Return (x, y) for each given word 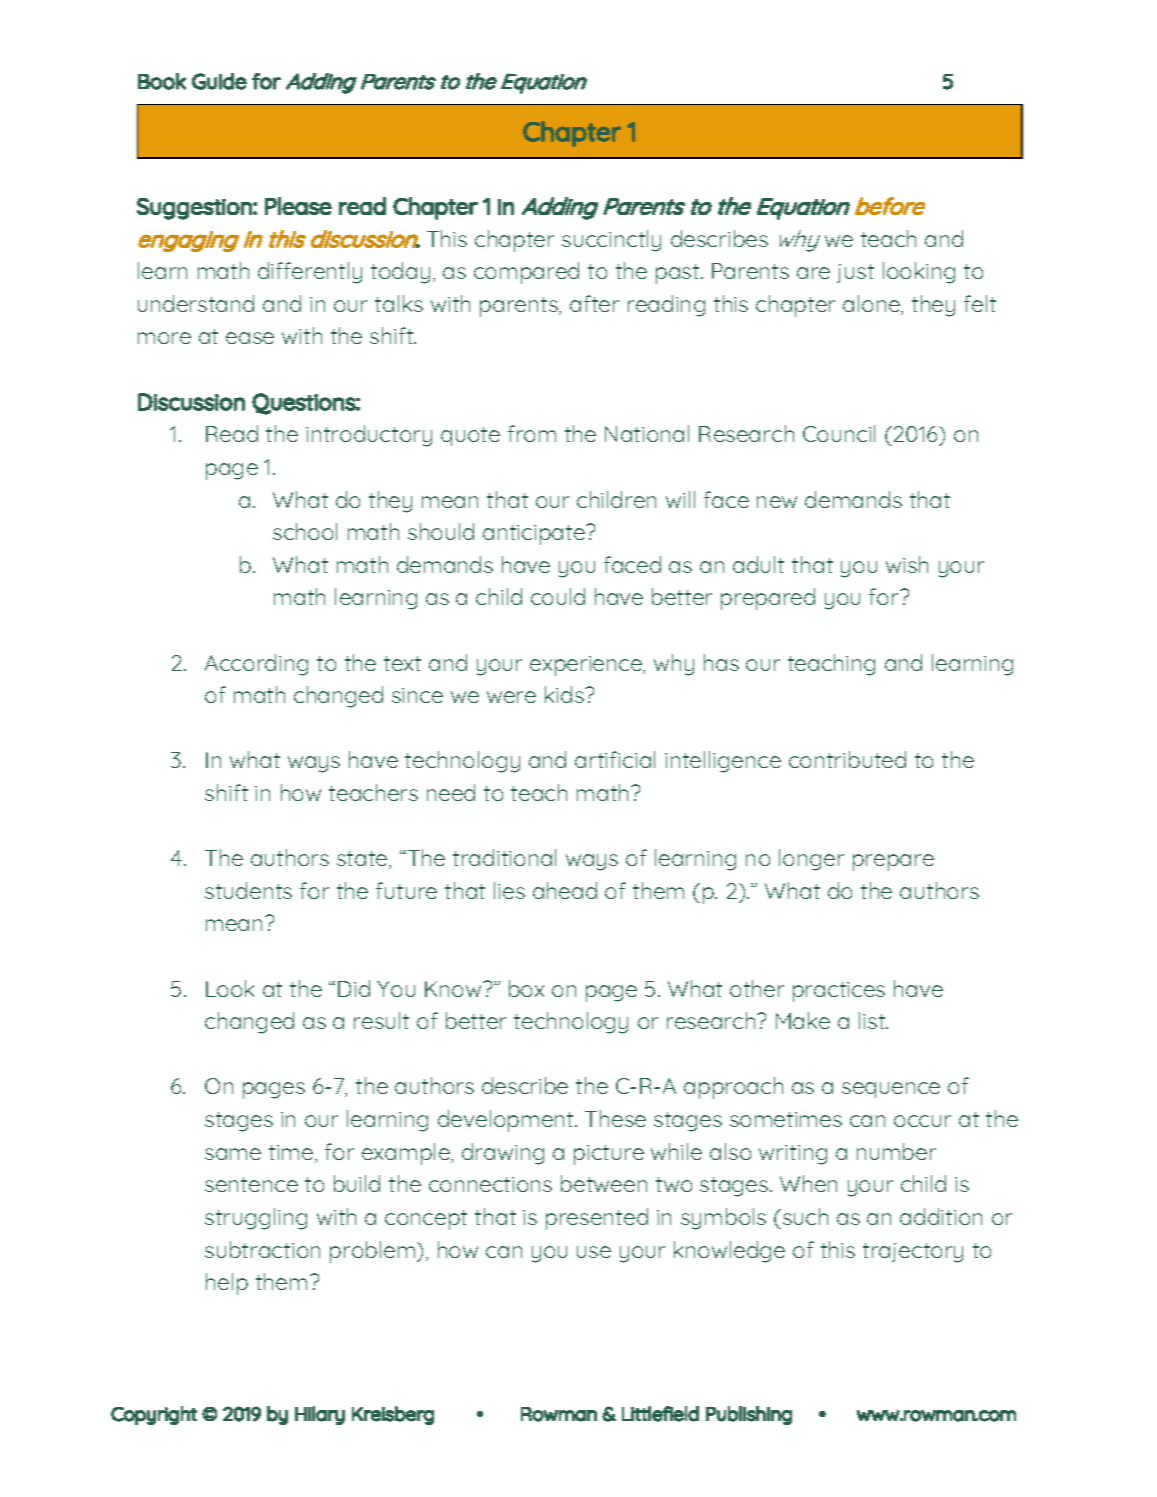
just (855, 273)
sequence (891, 1090)
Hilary (320, 1415)
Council (839, 433)
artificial (615, 759)
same (233, 1154)
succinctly (611, 241)
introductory (369, 436)
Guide (219, 81)
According (256, 665)
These (615, 1118)
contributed (847, 759)
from (532, 433)
